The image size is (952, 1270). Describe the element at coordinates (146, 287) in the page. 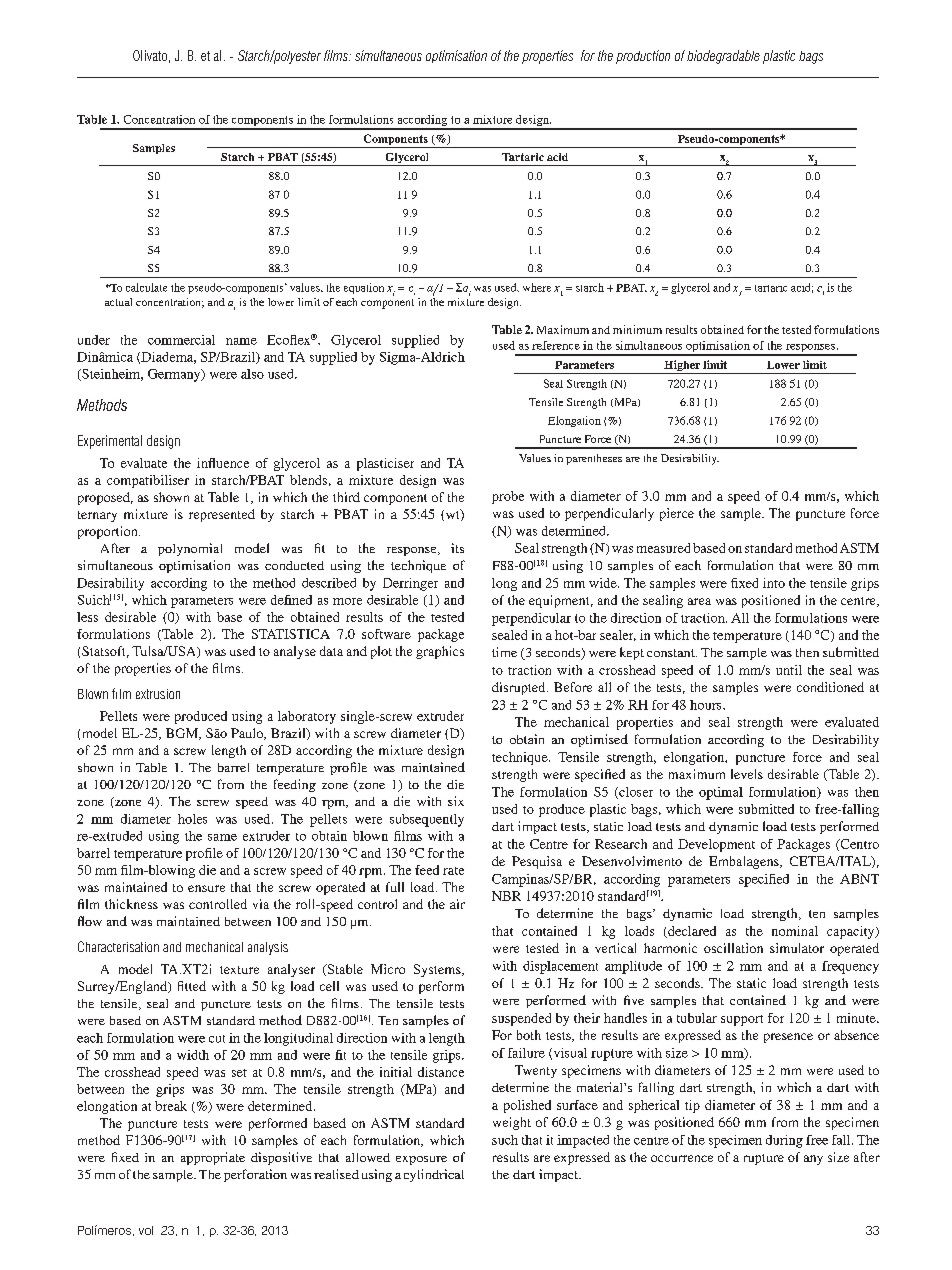

I see `calculate` at that location.
